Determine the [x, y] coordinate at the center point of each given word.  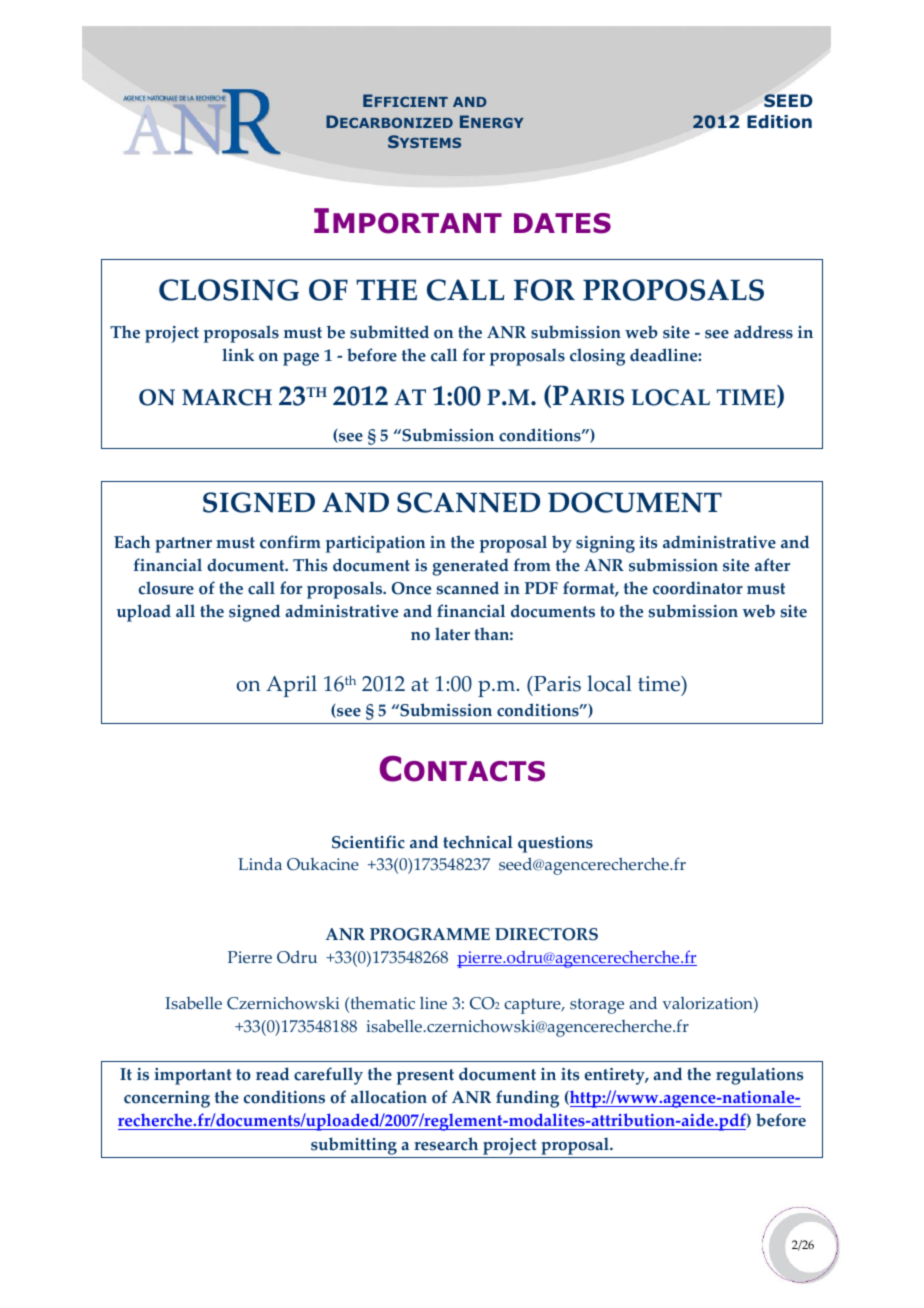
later [452, 634]
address [763, 332]
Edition [779, 122]
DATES [562, 223]
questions [555, 844]
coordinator [698, 588]
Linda [260, 863]
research [446, 1144]
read [272, 1074]
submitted [389, 332]
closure [166, 588]
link [238, 354]
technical [478, 842]
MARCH [227, 397]
